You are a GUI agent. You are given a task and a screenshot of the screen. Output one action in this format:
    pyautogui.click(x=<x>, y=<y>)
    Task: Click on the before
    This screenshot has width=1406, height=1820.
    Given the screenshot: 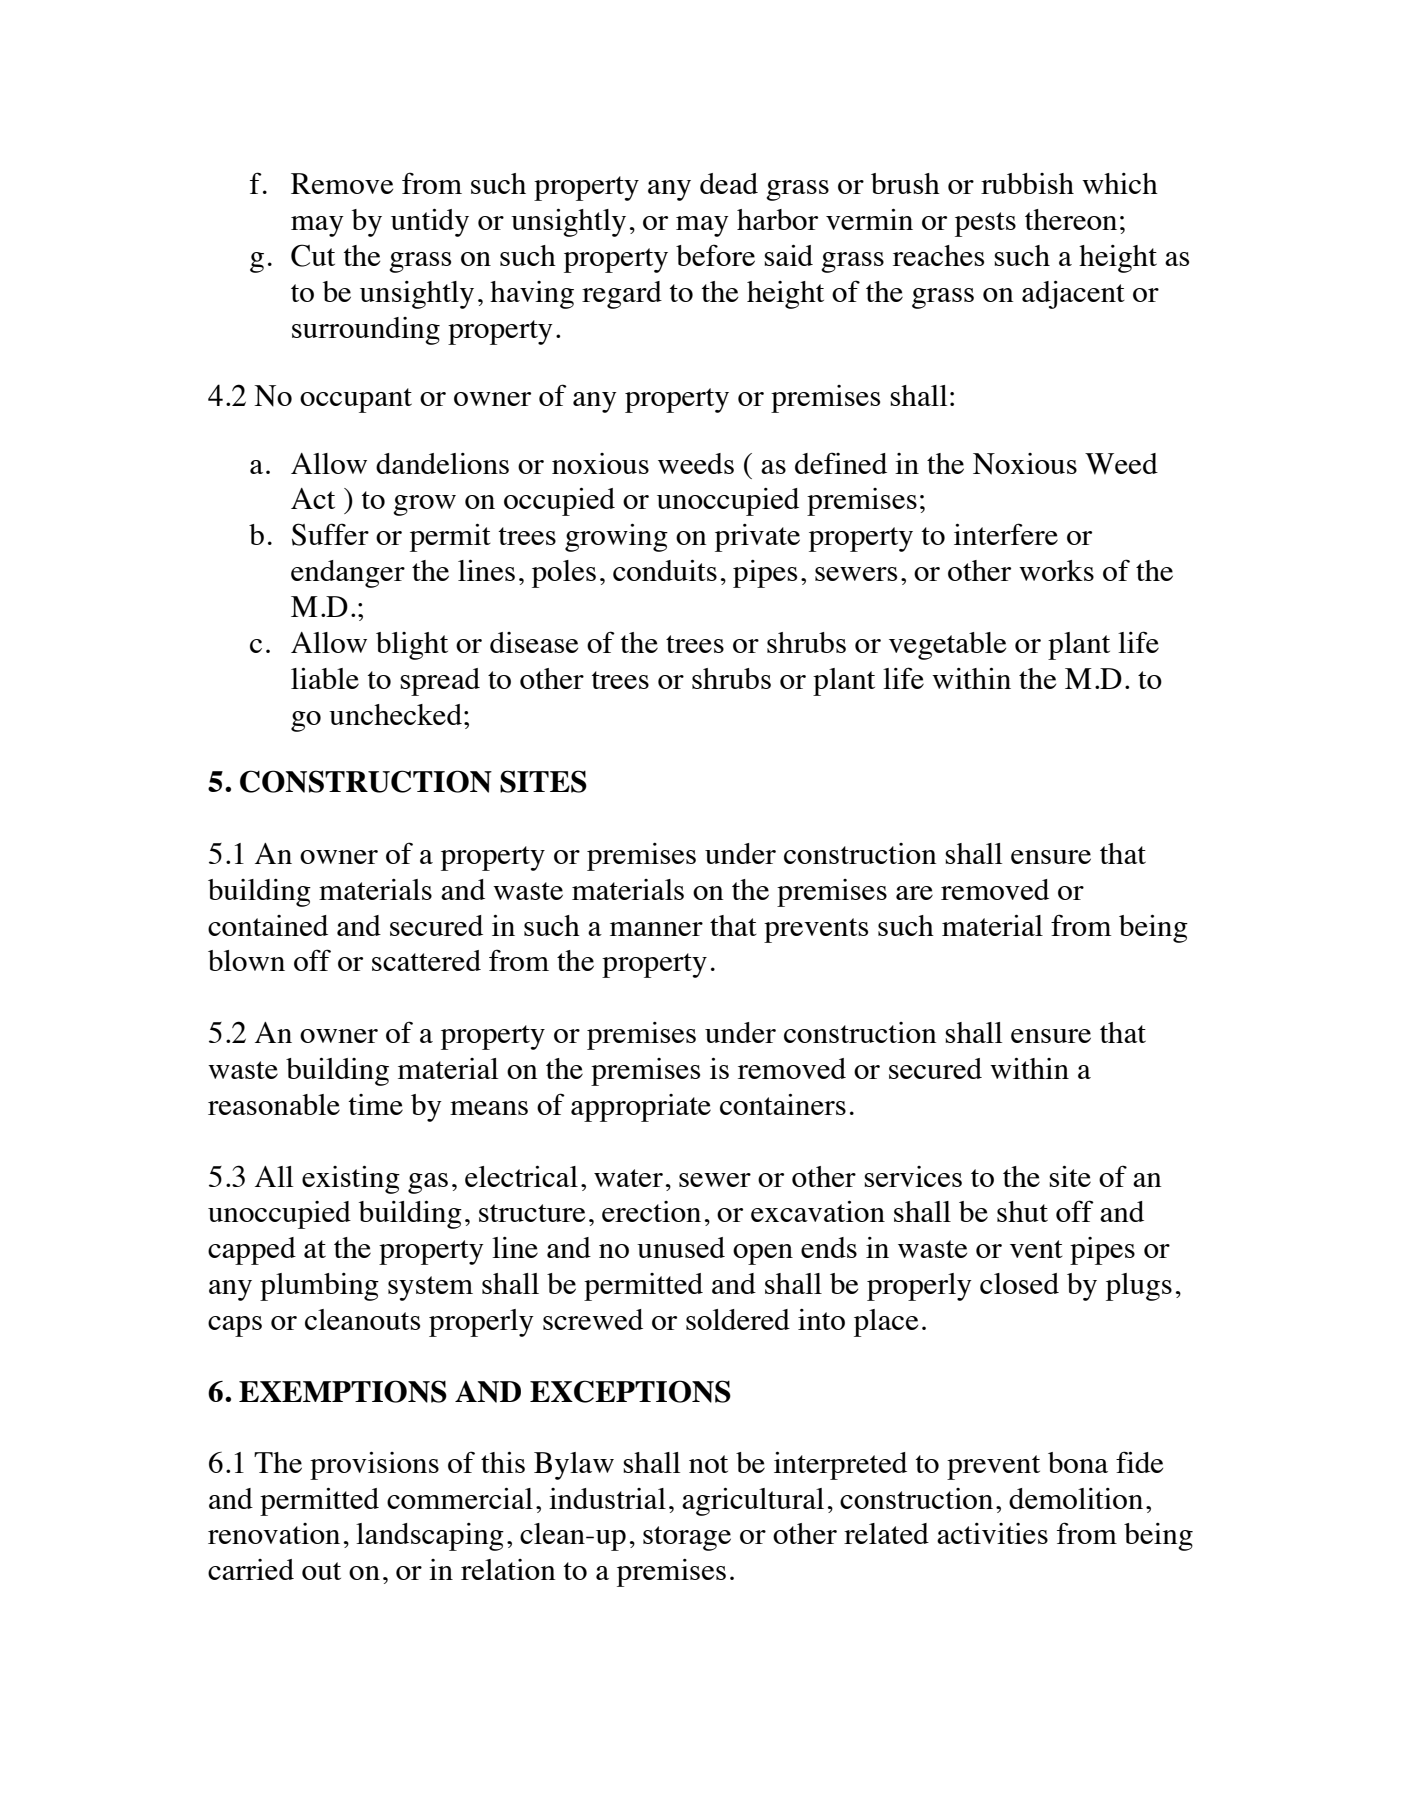 What is the action you would take?
    pyautogui.click(x=715, y=255)
